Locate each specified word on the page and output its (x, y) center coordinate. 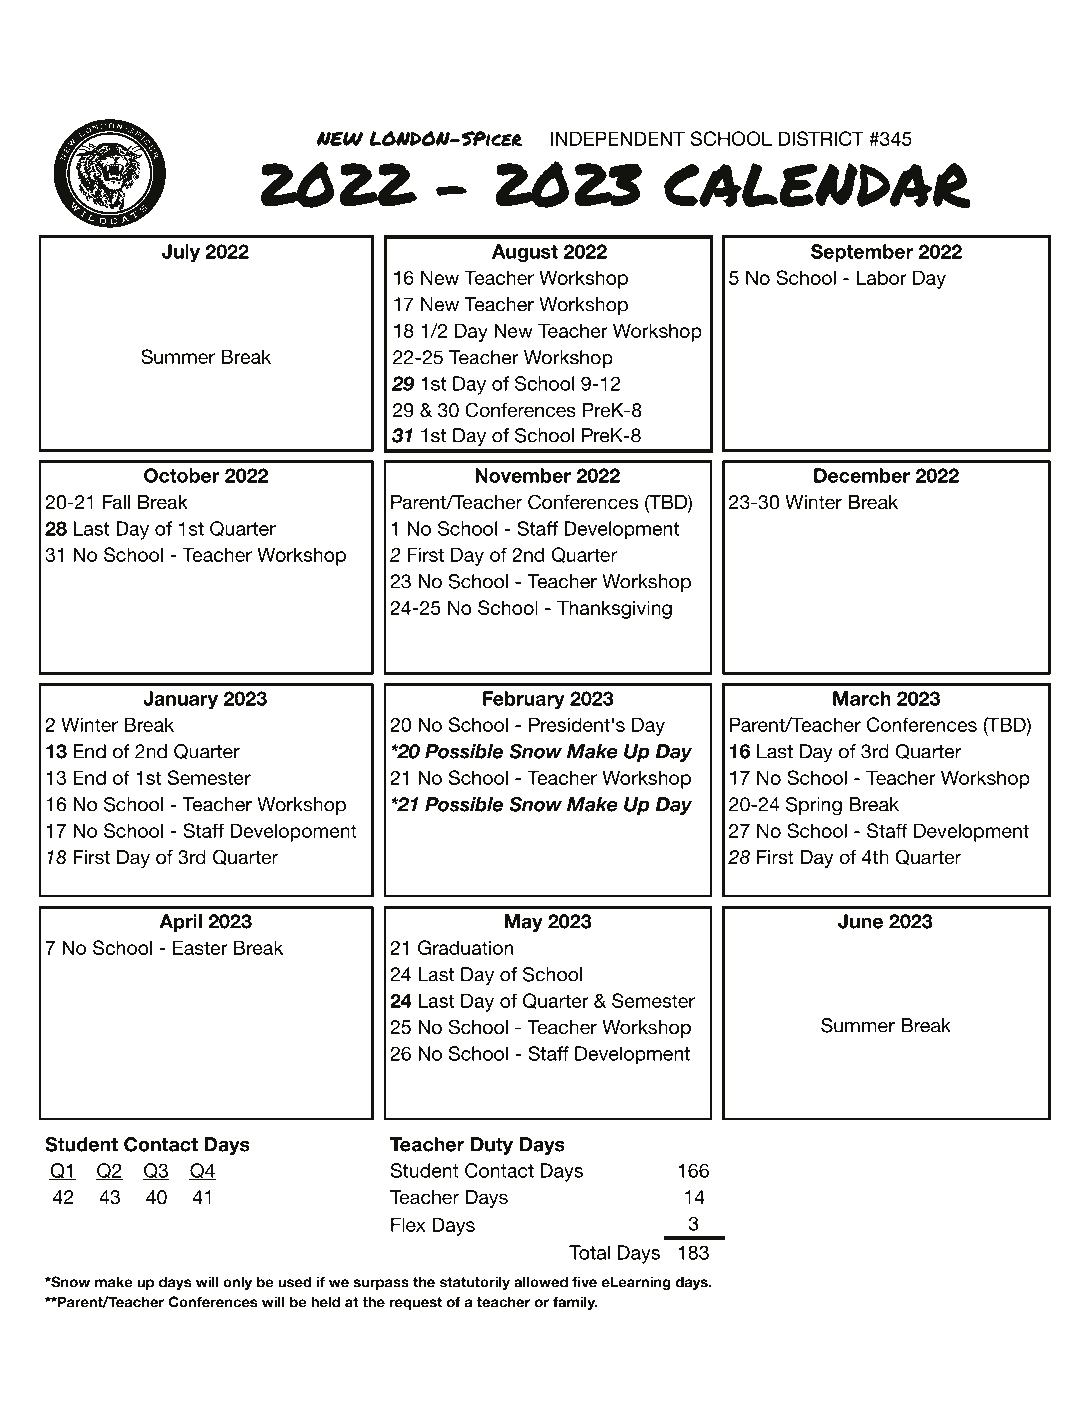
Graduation (465, 947)
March (862, 698)
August (525, 253)
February (524, 700)
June (860, 921)
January (180, 700)
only (237, 1283)
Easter (200, 947)
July (181, 253)
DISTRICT (821, 138)
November (523, 475)
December (862, 475)
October (182, 475)
